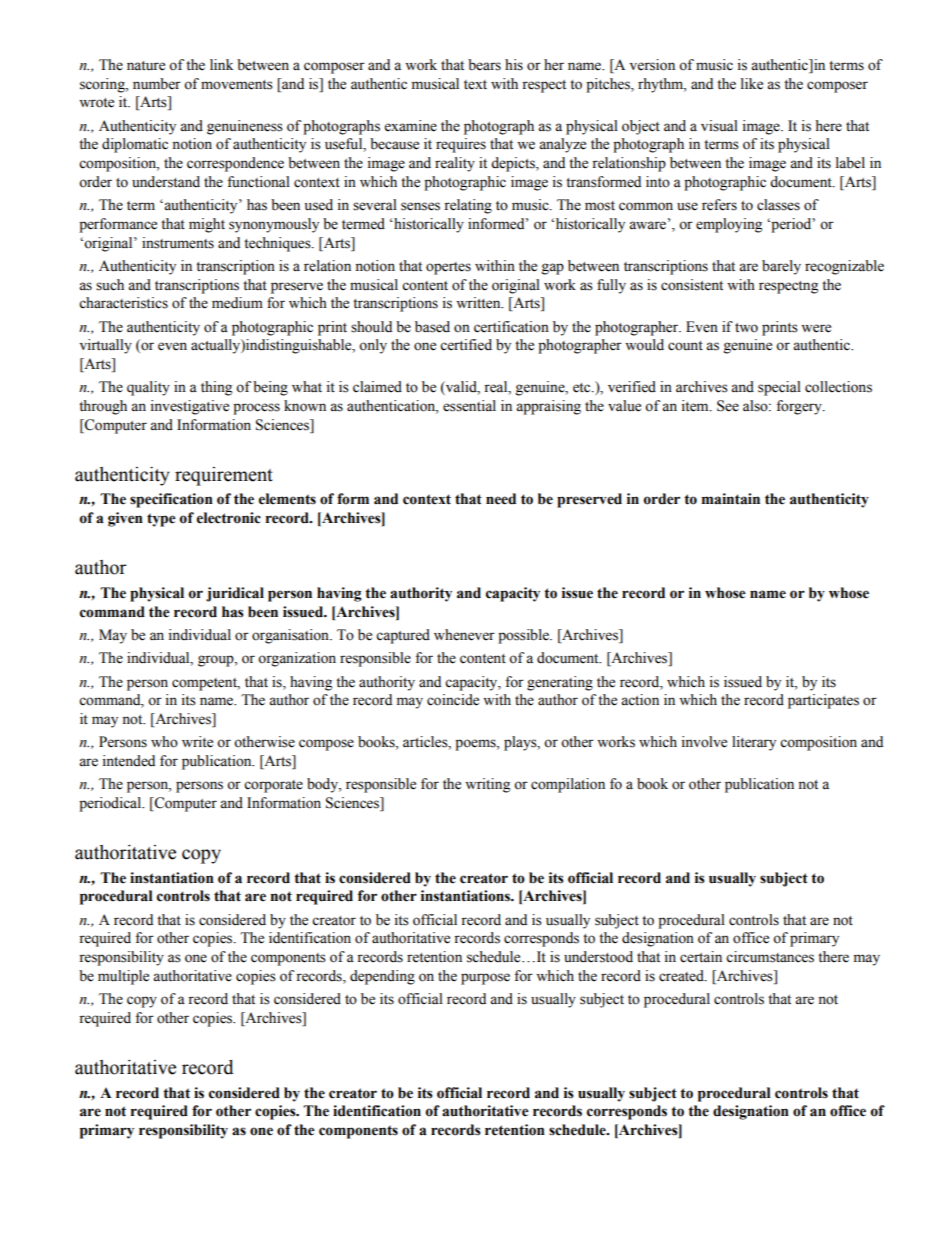 This image has height=1233, width=952. I want to click on multiple, so click(123, 977).
